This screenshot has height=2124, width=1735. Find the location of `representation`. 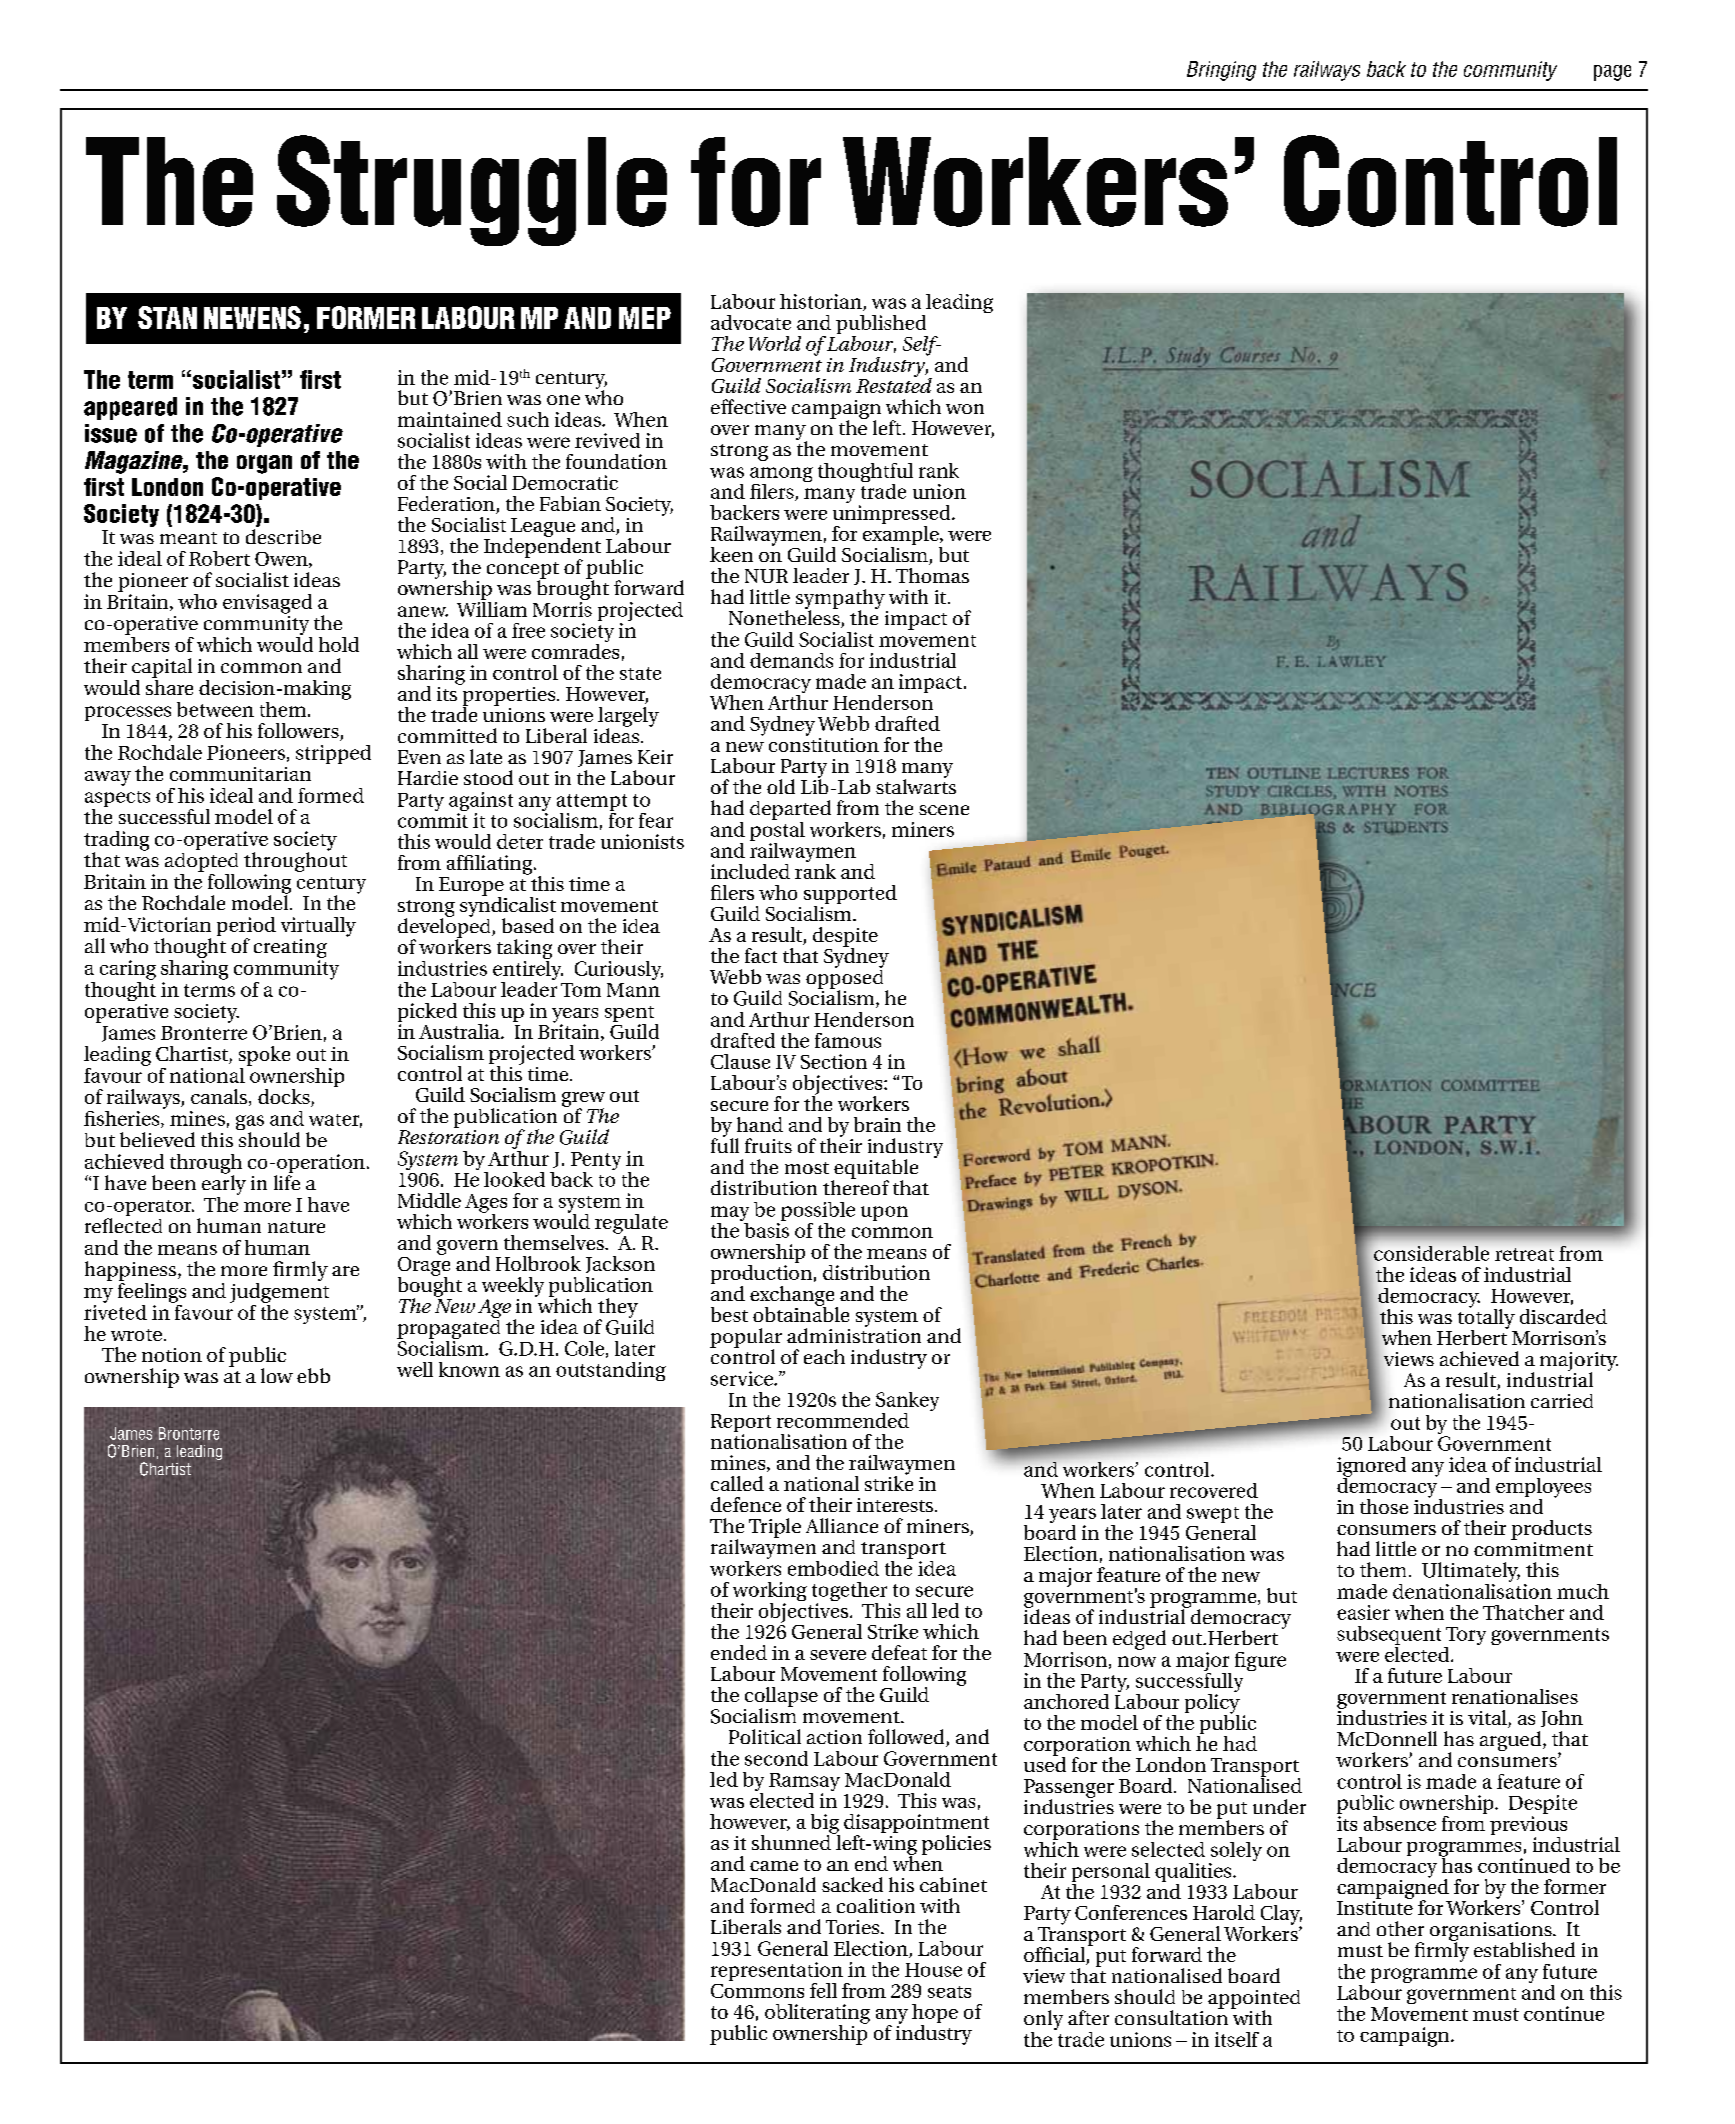

representation is located at coordinates (777, 1973).
